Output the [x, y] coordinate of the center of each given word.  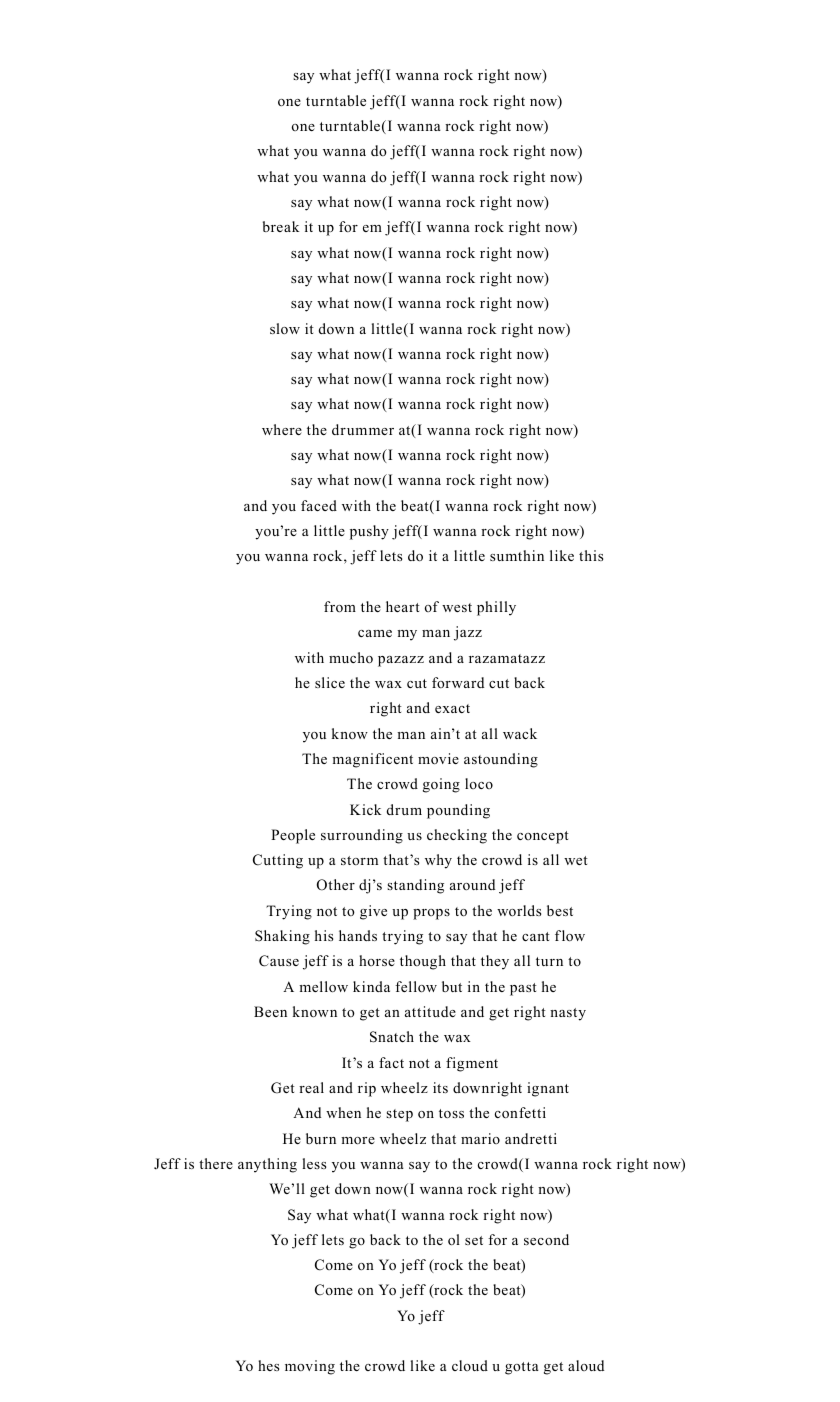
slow [285, 328]
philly [496, 608]
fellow [416, 987]
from [340, 606]
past [523, 989]
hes [268, 1365]
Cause [279, 961]
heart [403, 606]
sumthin [517, 555]
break [281, 226]
